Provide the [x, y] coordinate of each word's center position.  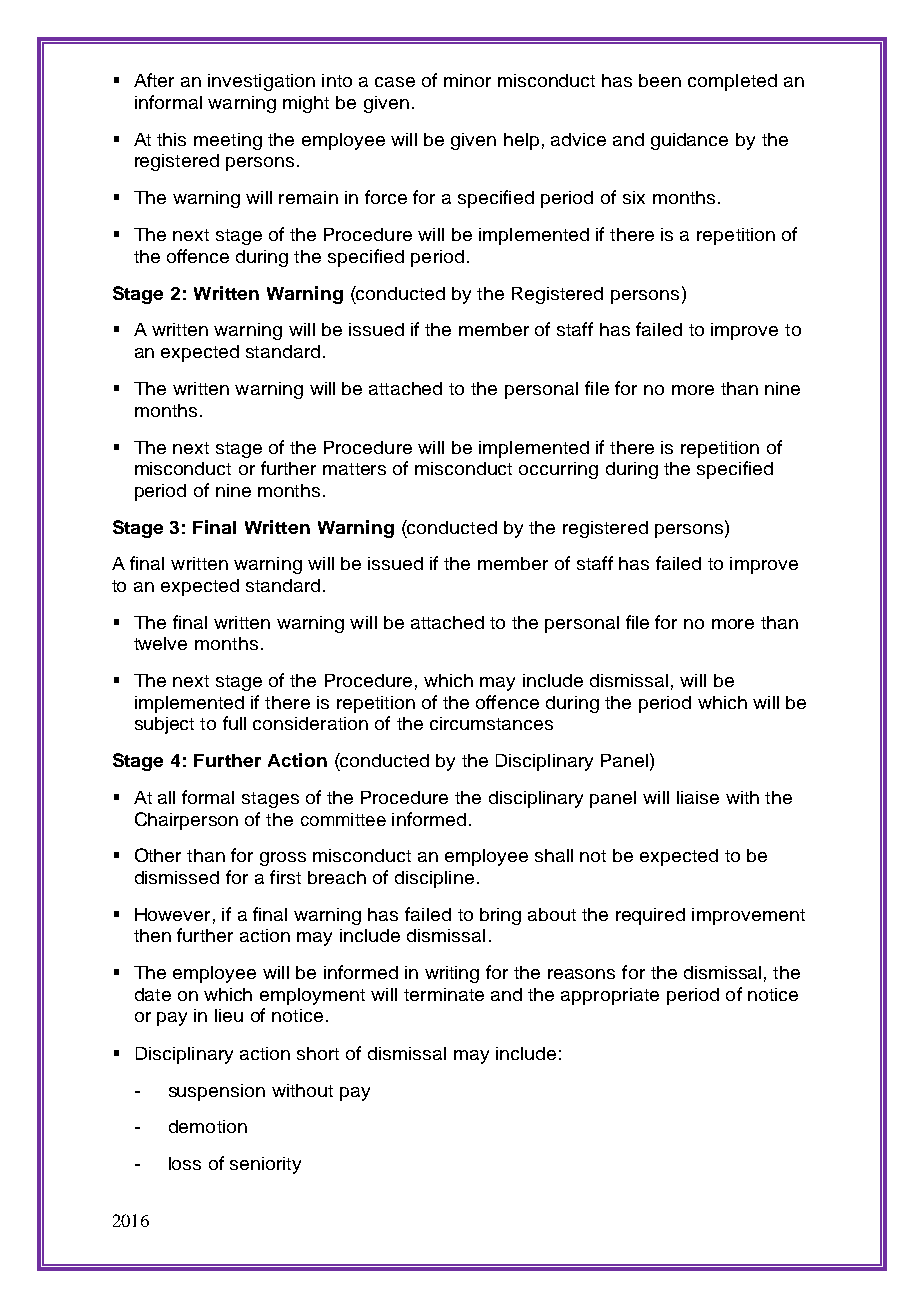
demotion [208, 1126]
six [634, 197]
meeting [228, 141]
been [660, 80]
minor [467, 80]
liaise [698, 797]
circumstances [491, 723]
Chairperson [186, 821]
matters [354, 469]
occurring [558, 470]
